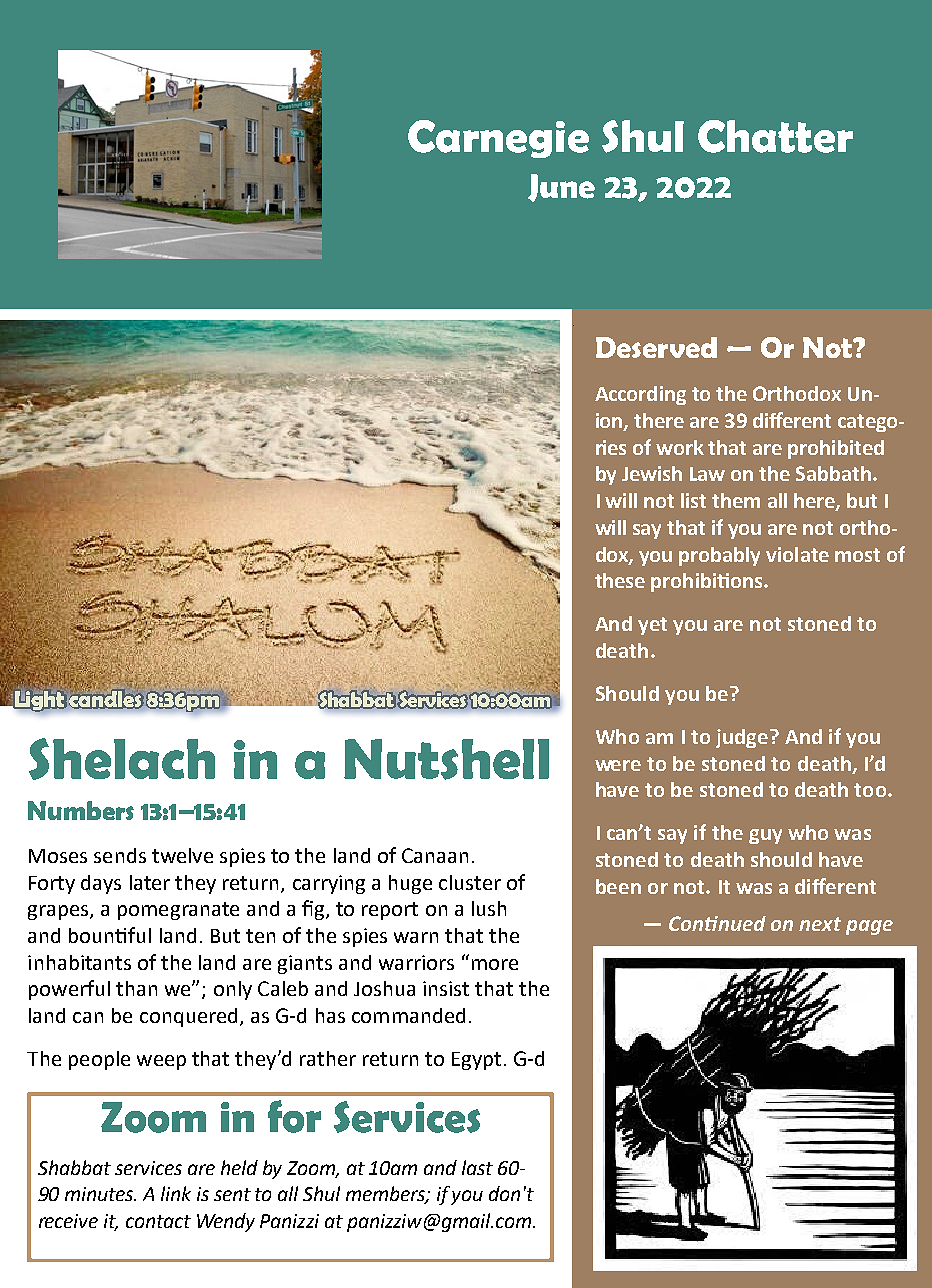 The image size is (932, 1288). Describe the element at coordinates (81, 810) in the screenshot. I see `Numbers` at that location.
